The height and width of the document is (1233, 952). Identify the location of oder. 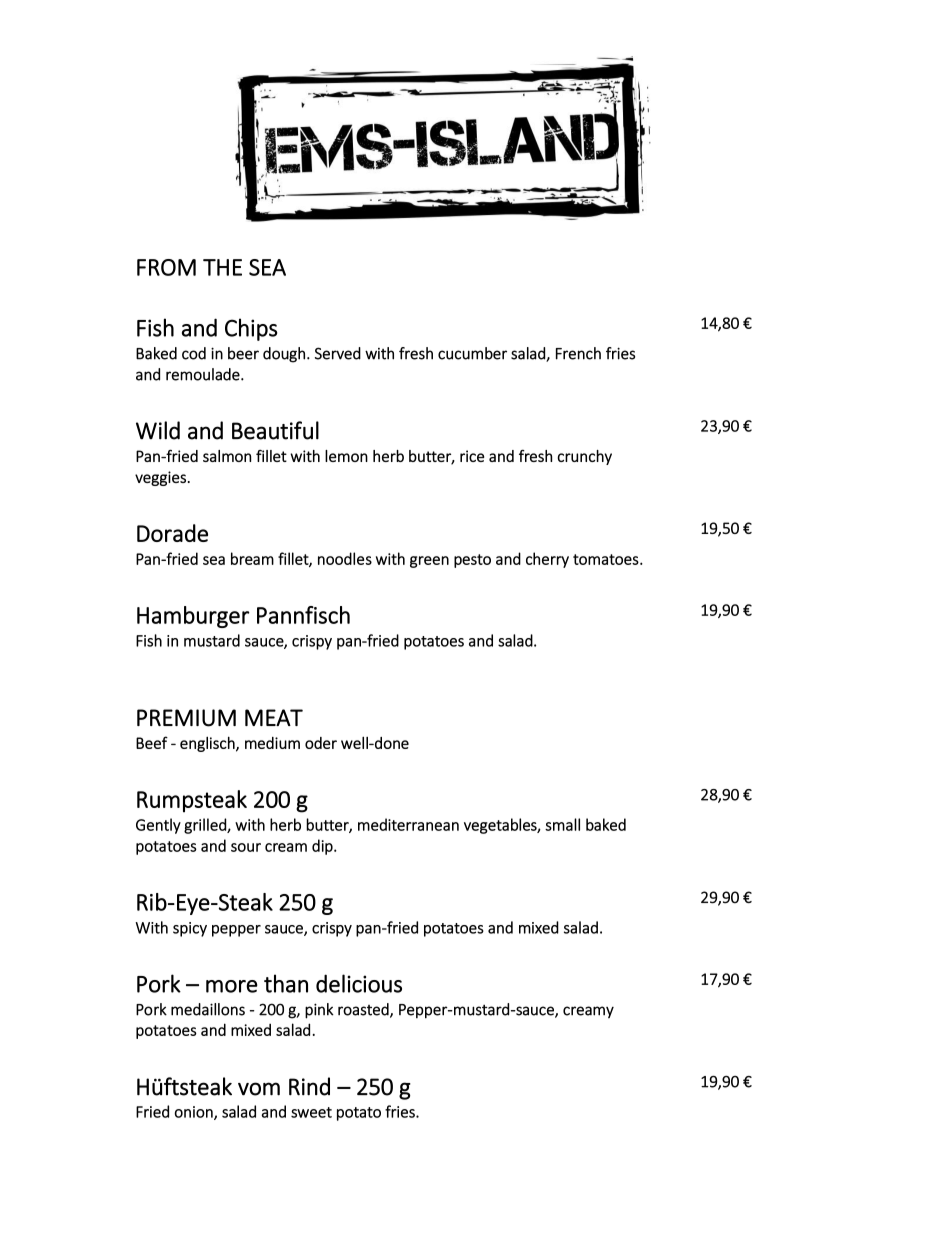
(321, 743).
